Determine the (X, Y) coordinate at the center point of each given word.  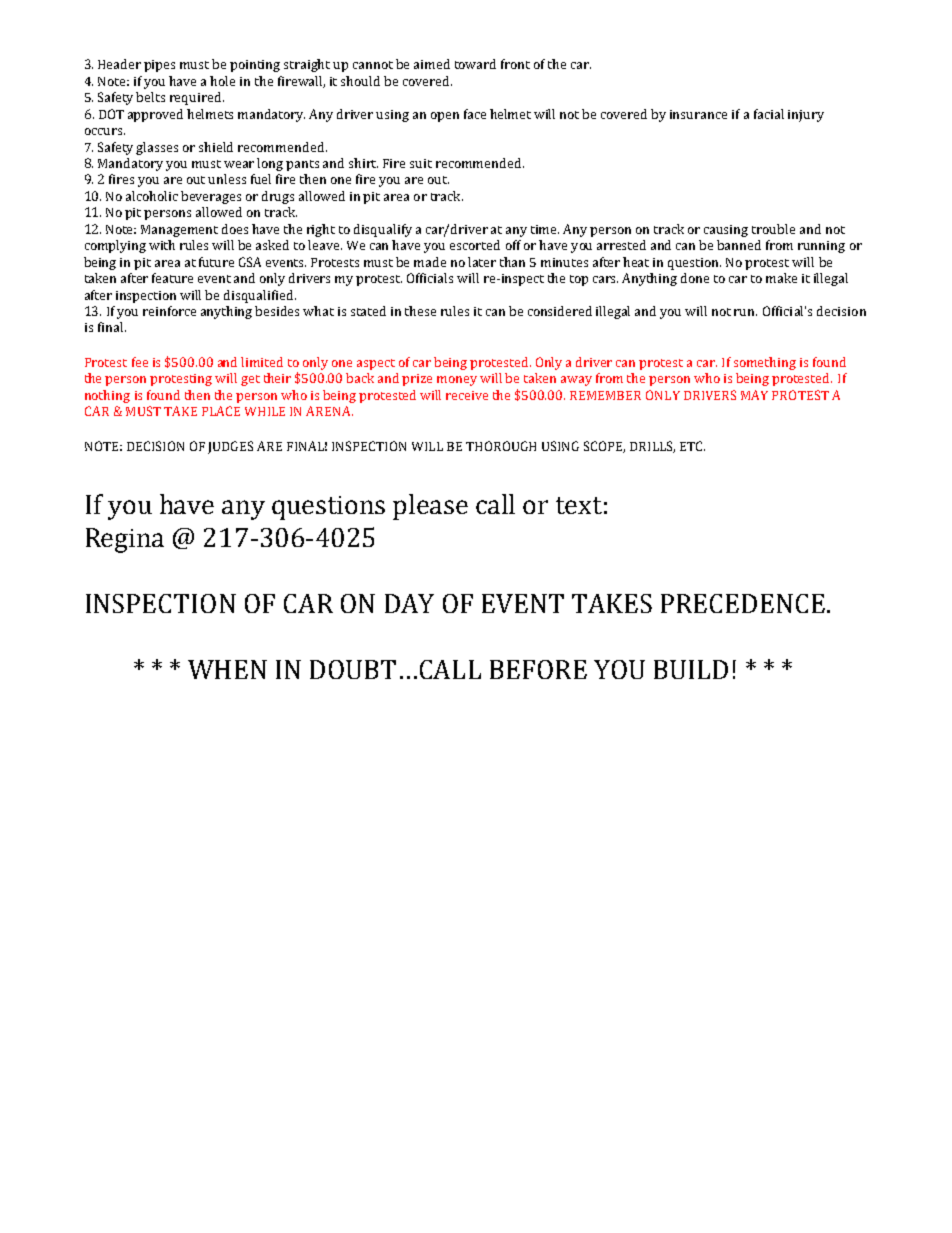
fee (140, 362)
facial (769, 114)
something (765, 363)
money (457, 381)
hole (222, 81)
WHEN (227, 669)
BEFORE (538, 669)
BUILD (691, 669)
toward (475, 64)
